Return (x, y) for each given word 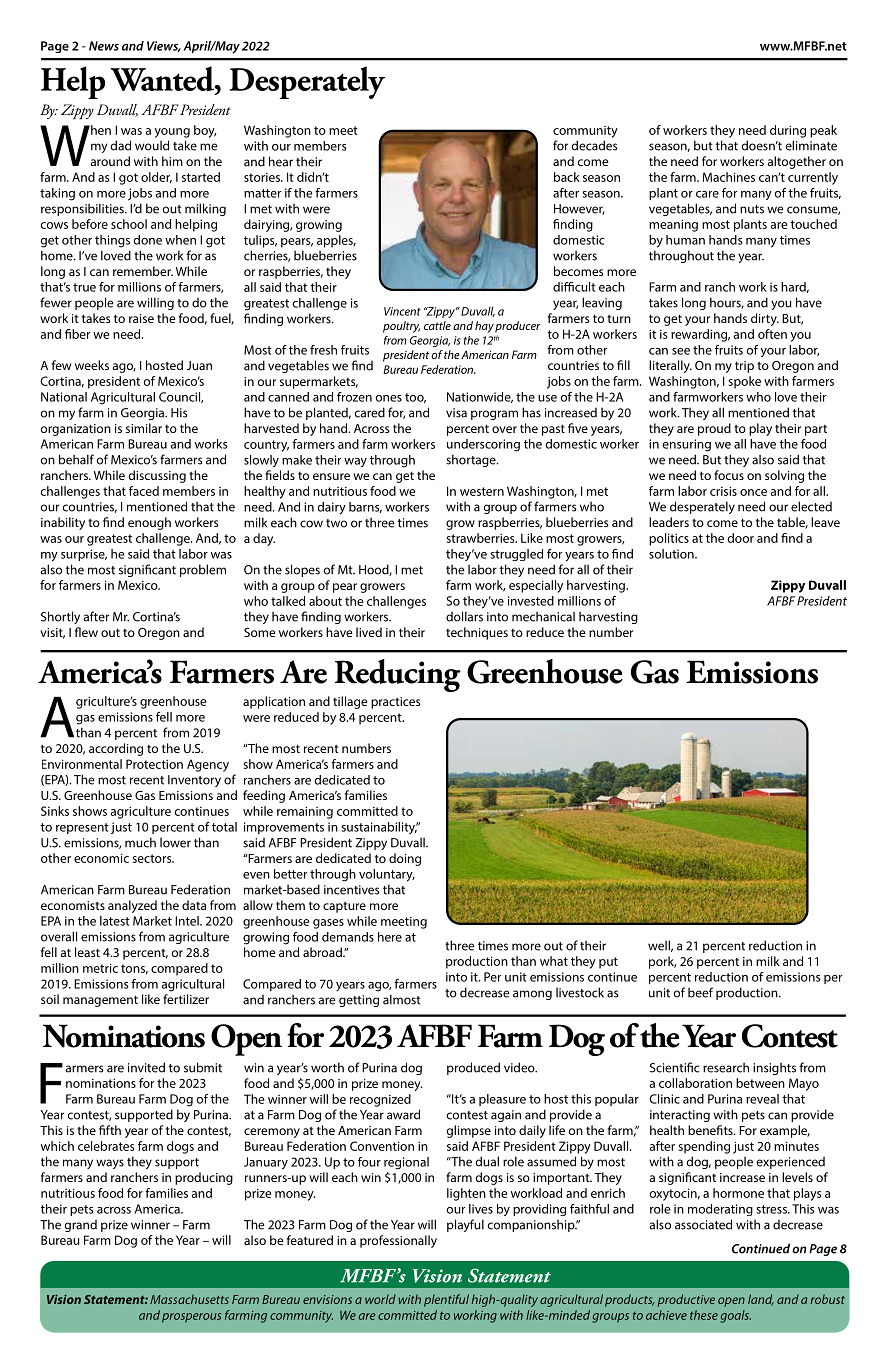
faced (144, 491)
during (788, 131)
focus (729, 475)
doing (405, 859)
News (104, 46)
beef (700, 992)
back (567, 177)
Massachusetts (189, 1299)
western (482, 491)
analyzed (132, 906)
